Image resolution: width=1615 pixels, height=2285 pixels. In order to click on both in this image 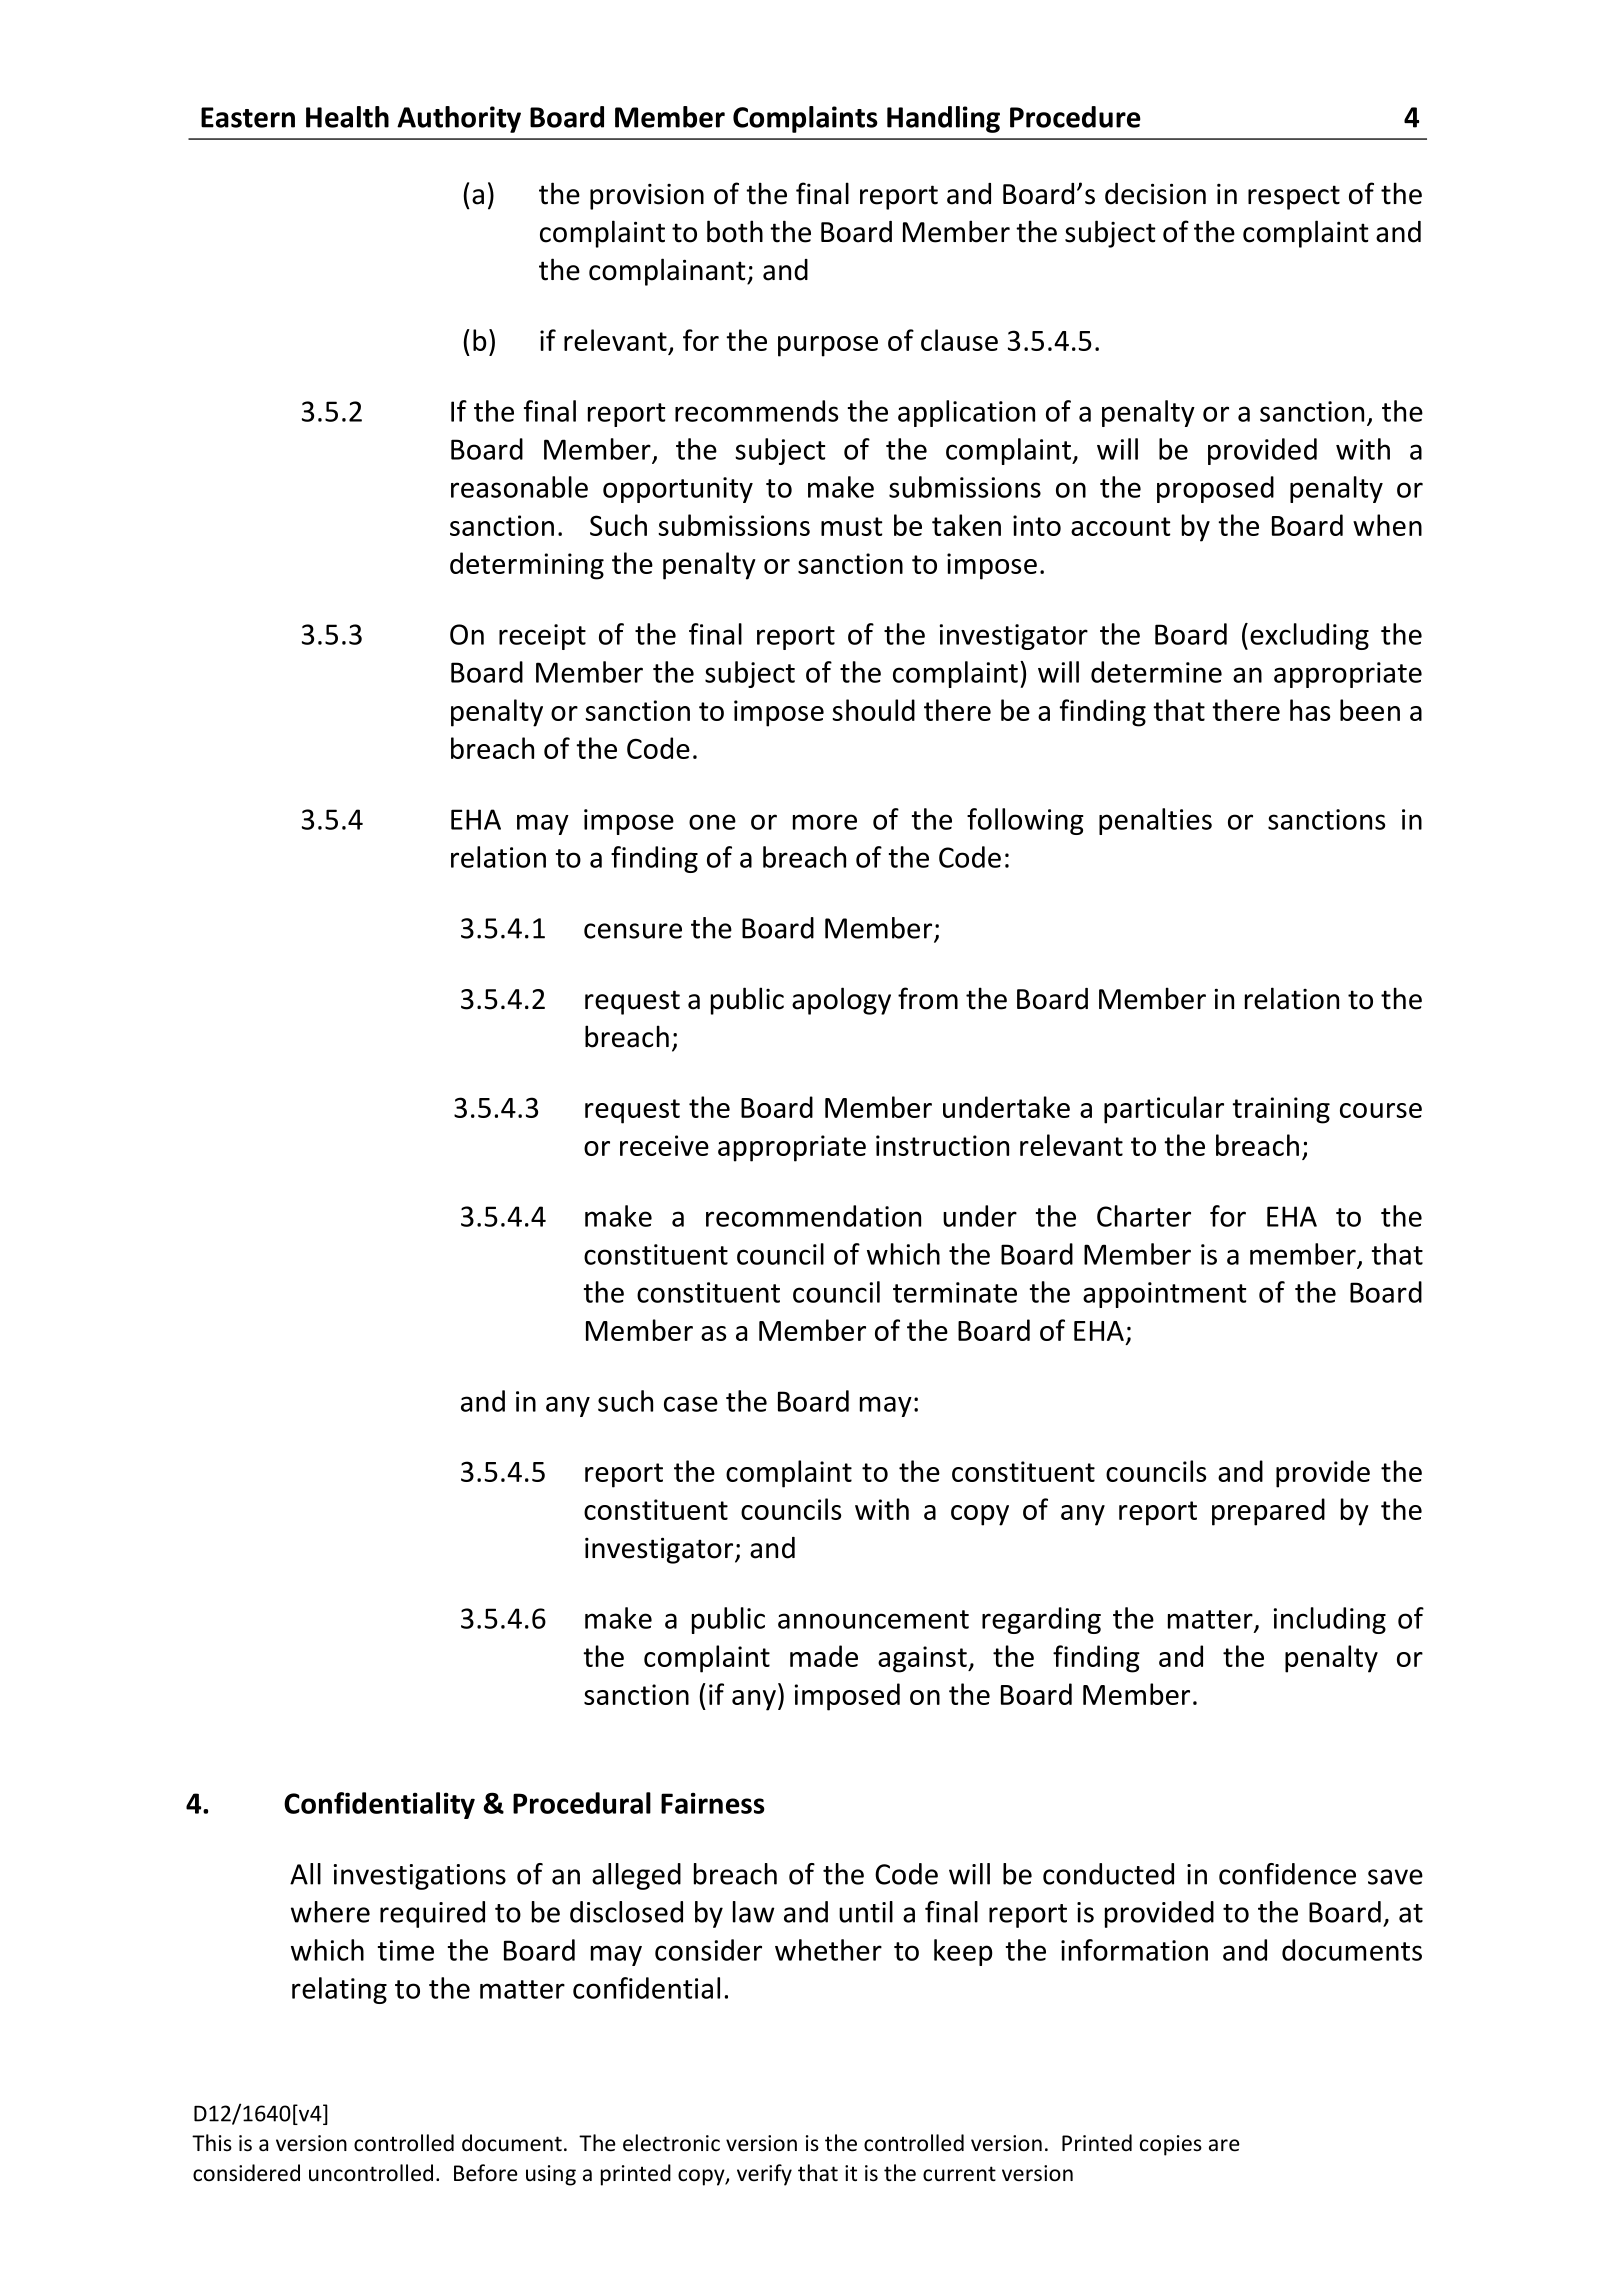, I will do `click(735, 231)`.
